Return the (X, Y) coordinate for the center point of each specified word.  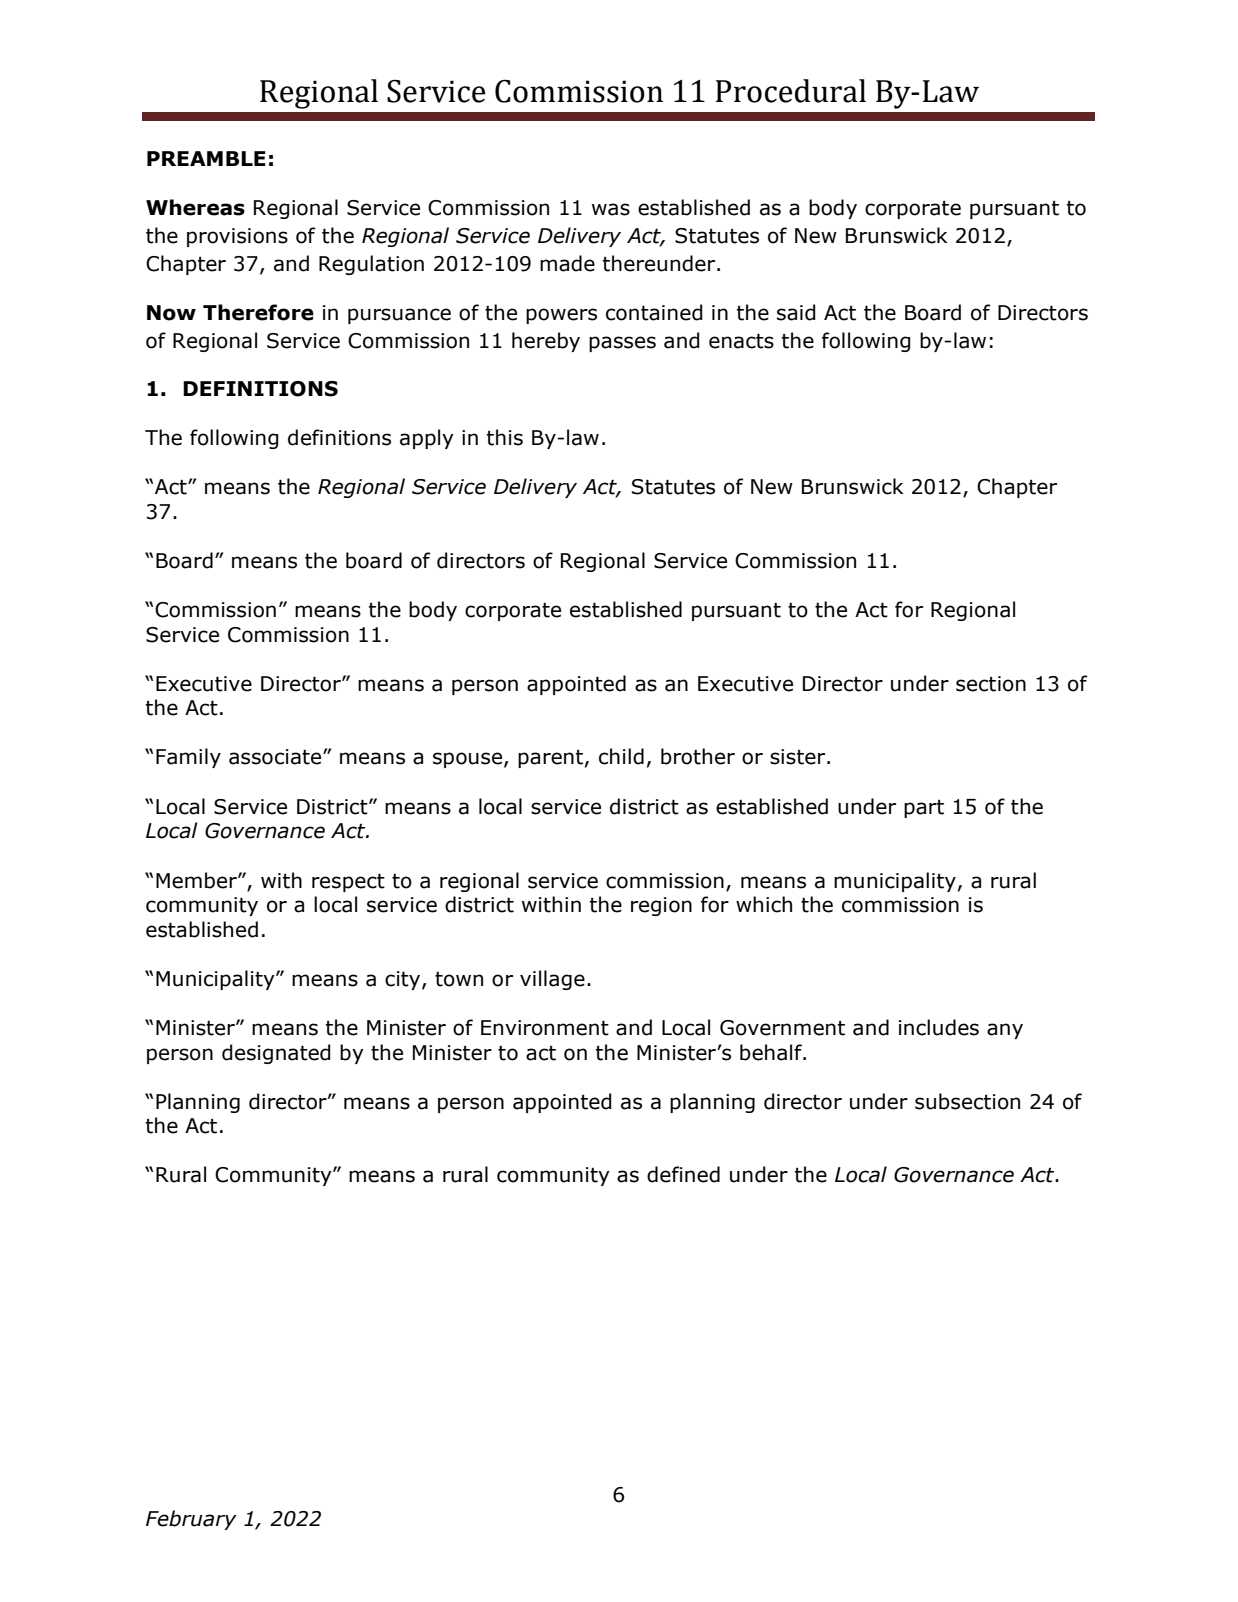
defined (683, 1174)
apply (427, 439)
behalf (772, 1052)
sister (799, 757)
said (796, 312)
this (505, 437)
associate (276, 757)
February (191, 1520)
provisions (237, 237)
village (552, 980)
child (621, 756)
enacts (741, 341)
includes (939, 1027)
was (611, 209)
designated (276, 1054)
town (459, 979)
